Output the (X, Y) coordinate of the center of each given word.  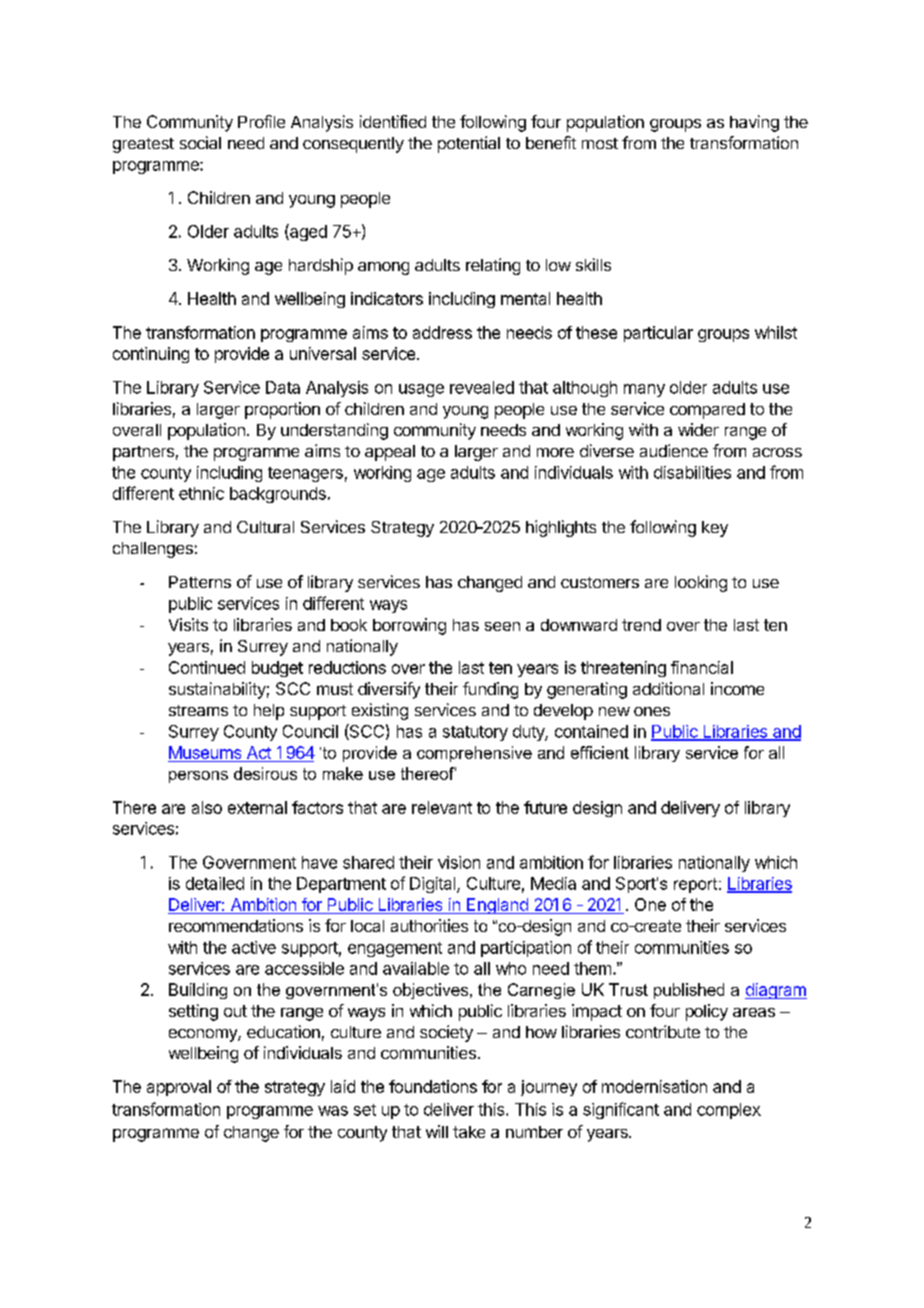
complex (729, 1111)
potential (469, 144)
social (200, 142)
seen (502, 626)
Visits (188, 624)
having (754, 123)
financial (702, 667)
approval (179, 1088)
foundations (433, 1086)
